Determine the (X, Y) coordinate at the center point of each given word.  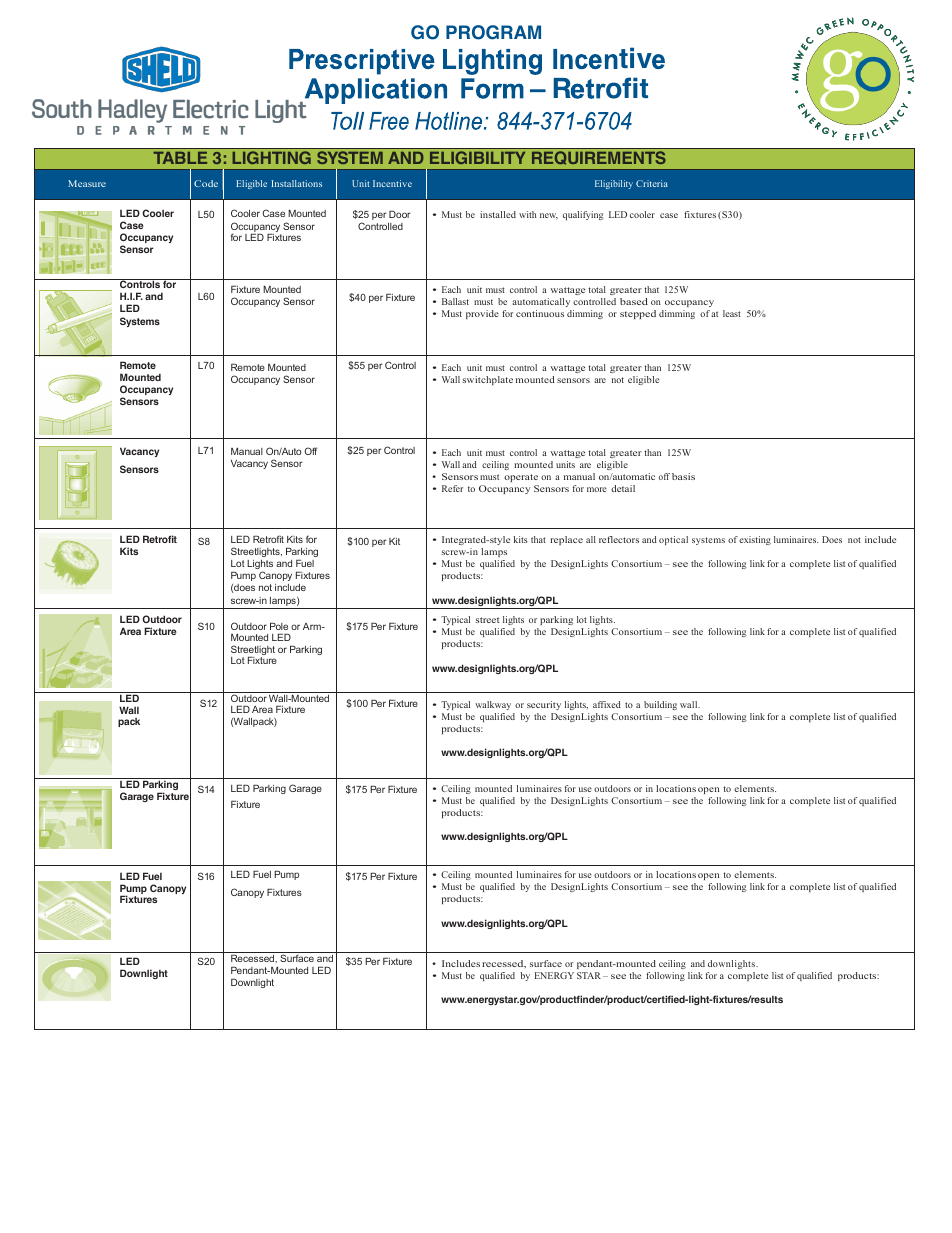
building (660, 705)
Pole (279, 626)
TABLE (180, 158)
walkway (493, 705)
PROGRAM (493, 32)
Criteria (652, 183)
